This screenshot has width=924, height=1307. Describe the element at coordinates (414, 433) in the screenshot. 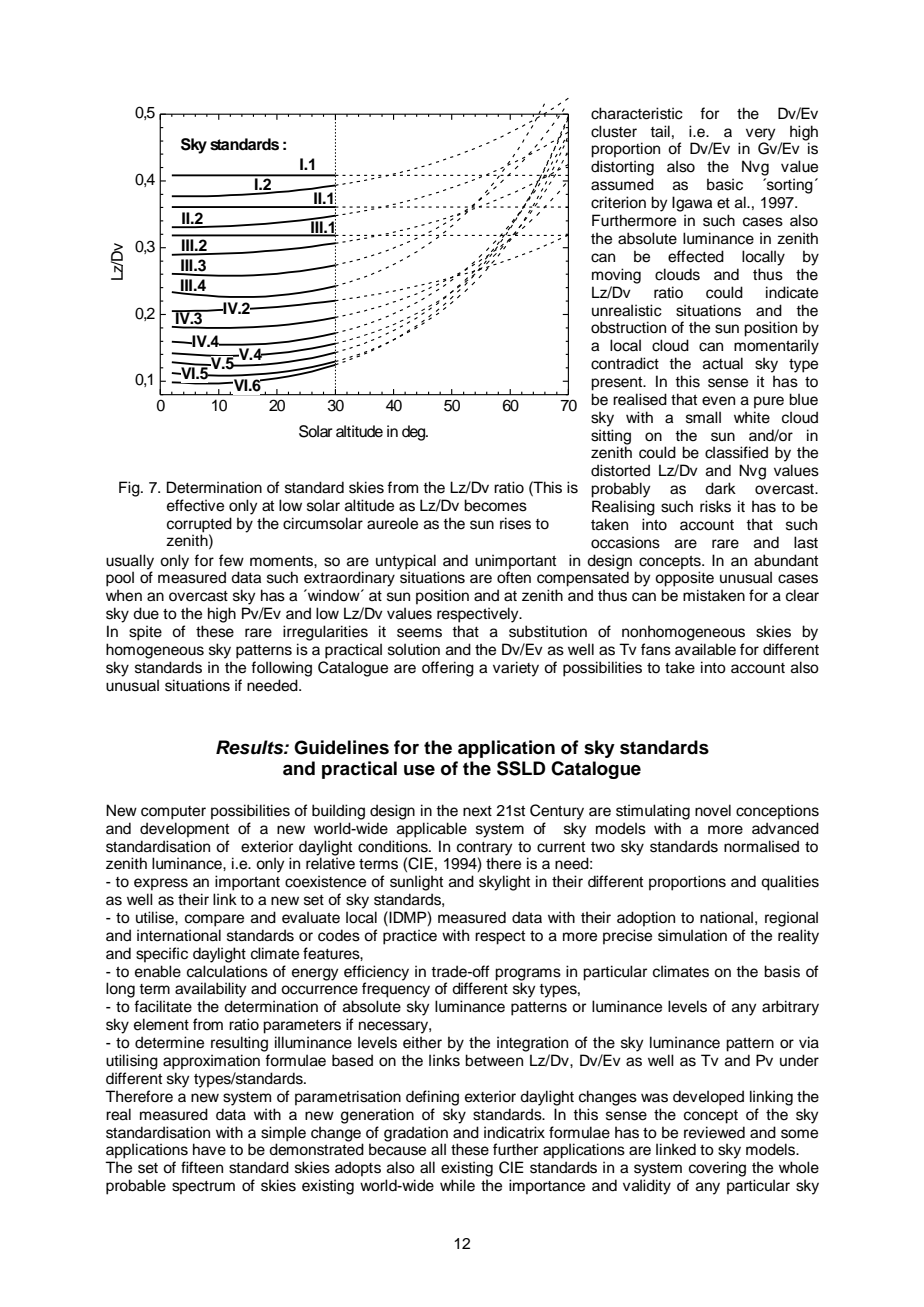

I see `deg` at that location.
